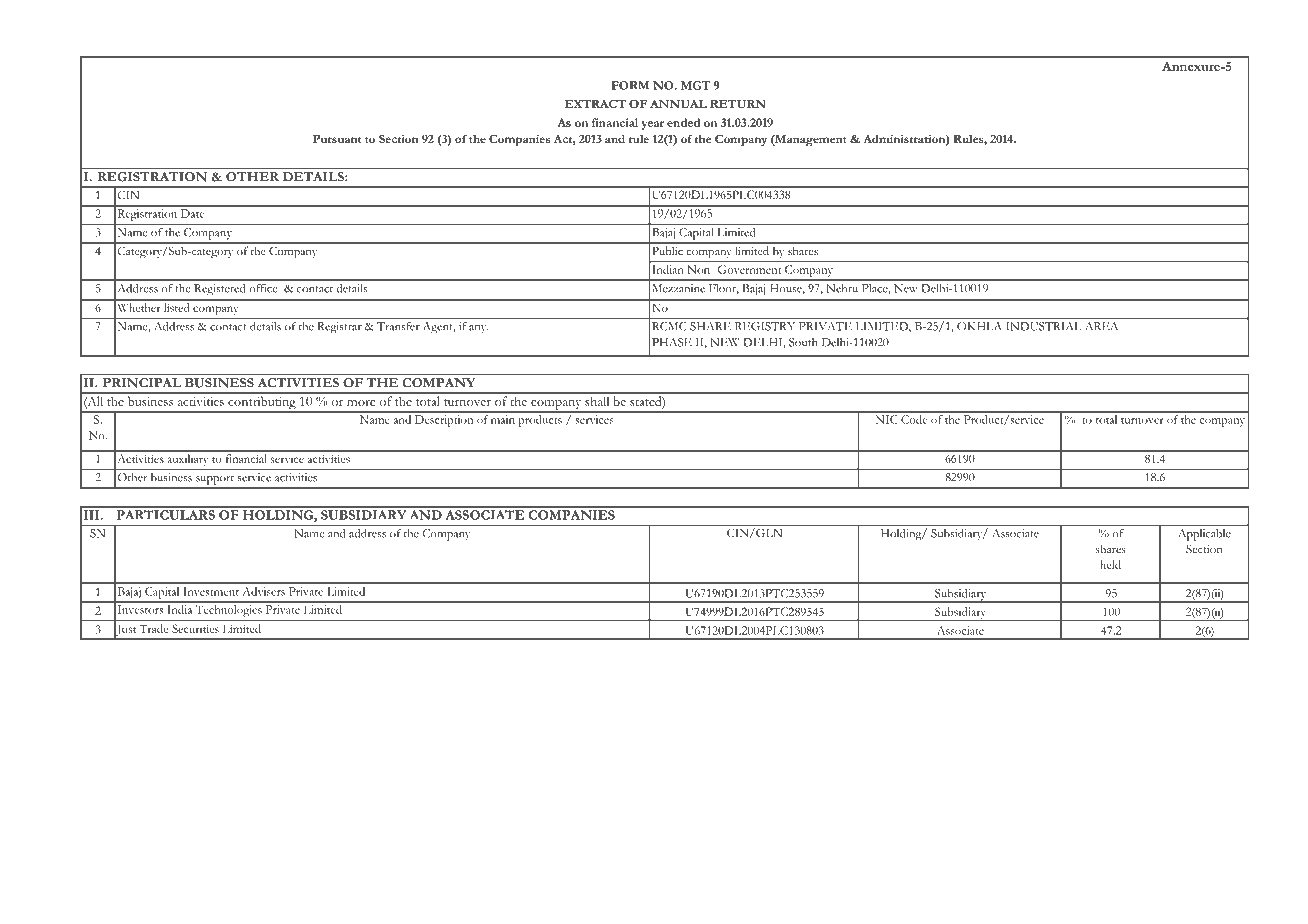  I want to click on Pursuant, so click(337, 138).
